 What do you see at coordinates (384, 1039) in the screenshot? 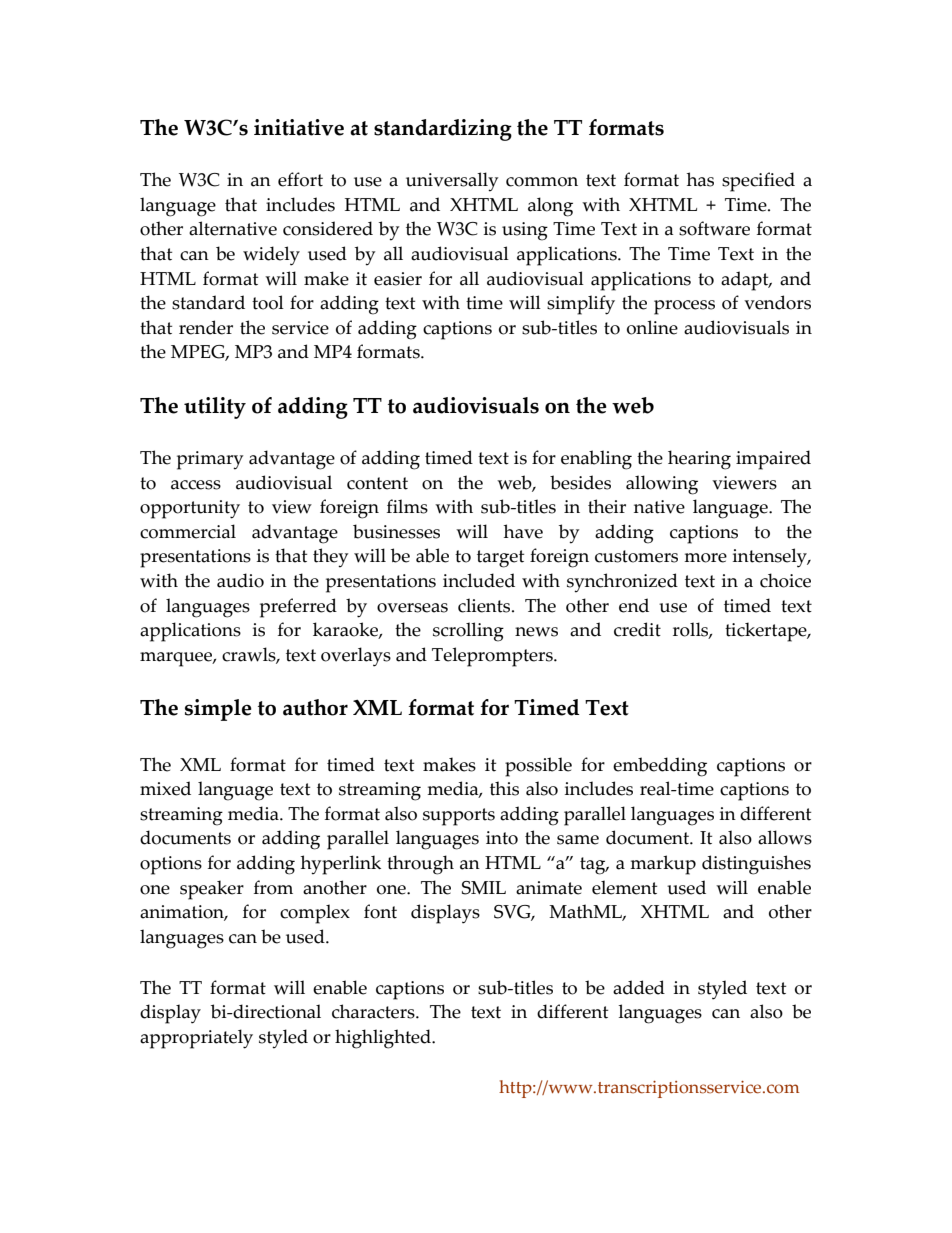
I see `highlighted` at bounding box center [384, 1039].
